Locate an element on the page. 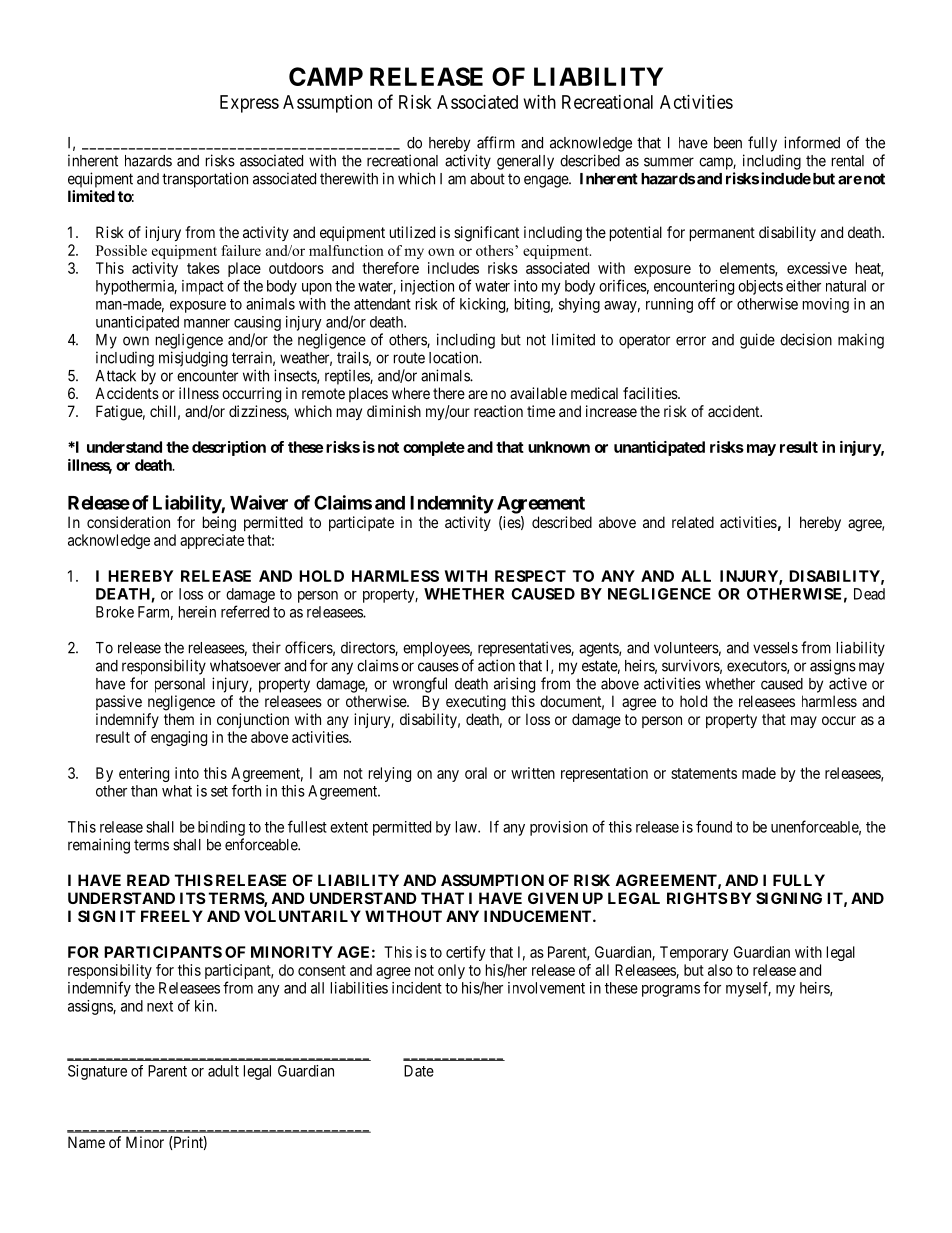  complete is located at coordinates (434, 448).
